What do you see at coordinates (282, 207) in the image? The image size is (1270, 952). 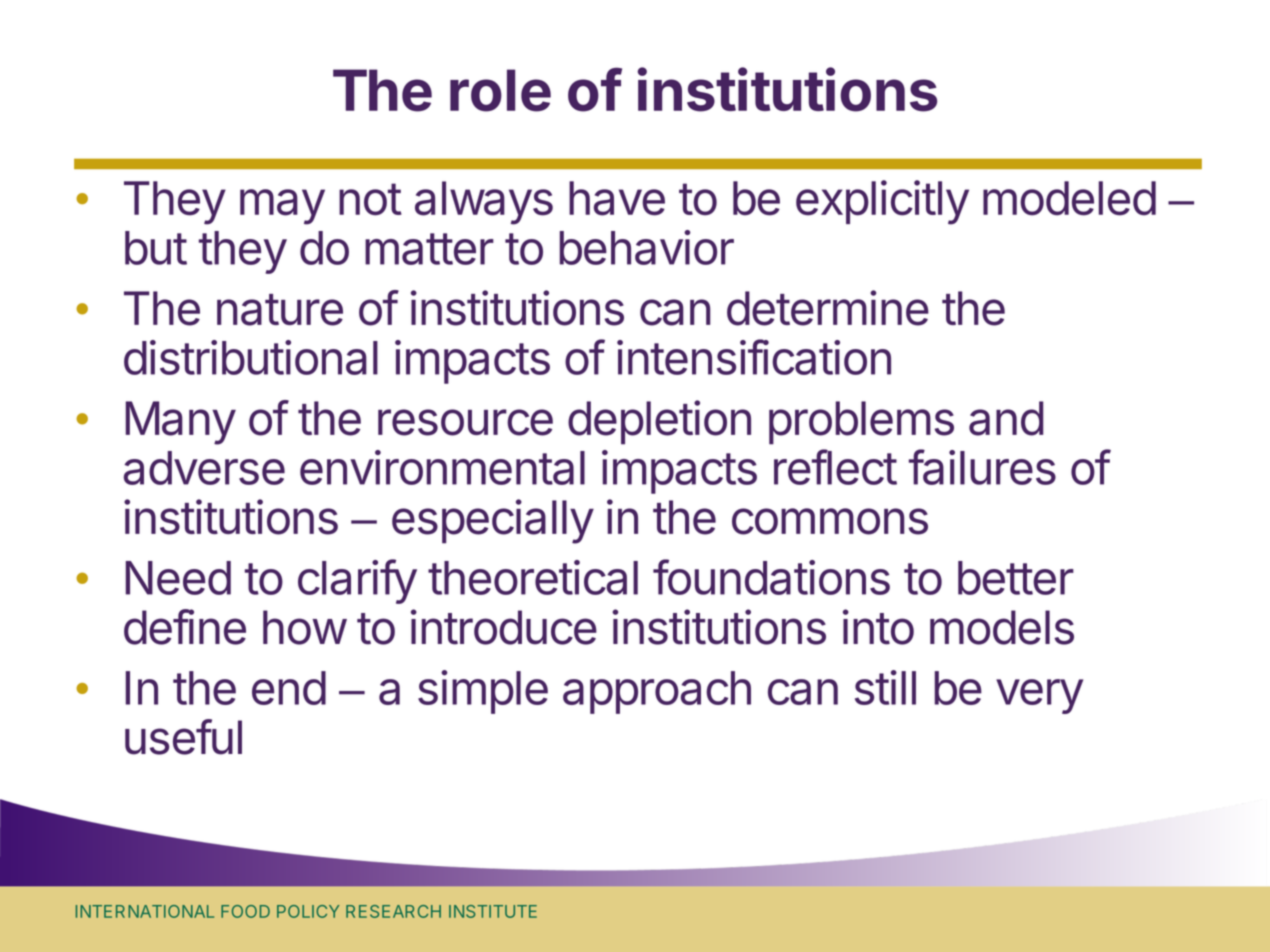 I see `may` at bounding box center [282, 207].
